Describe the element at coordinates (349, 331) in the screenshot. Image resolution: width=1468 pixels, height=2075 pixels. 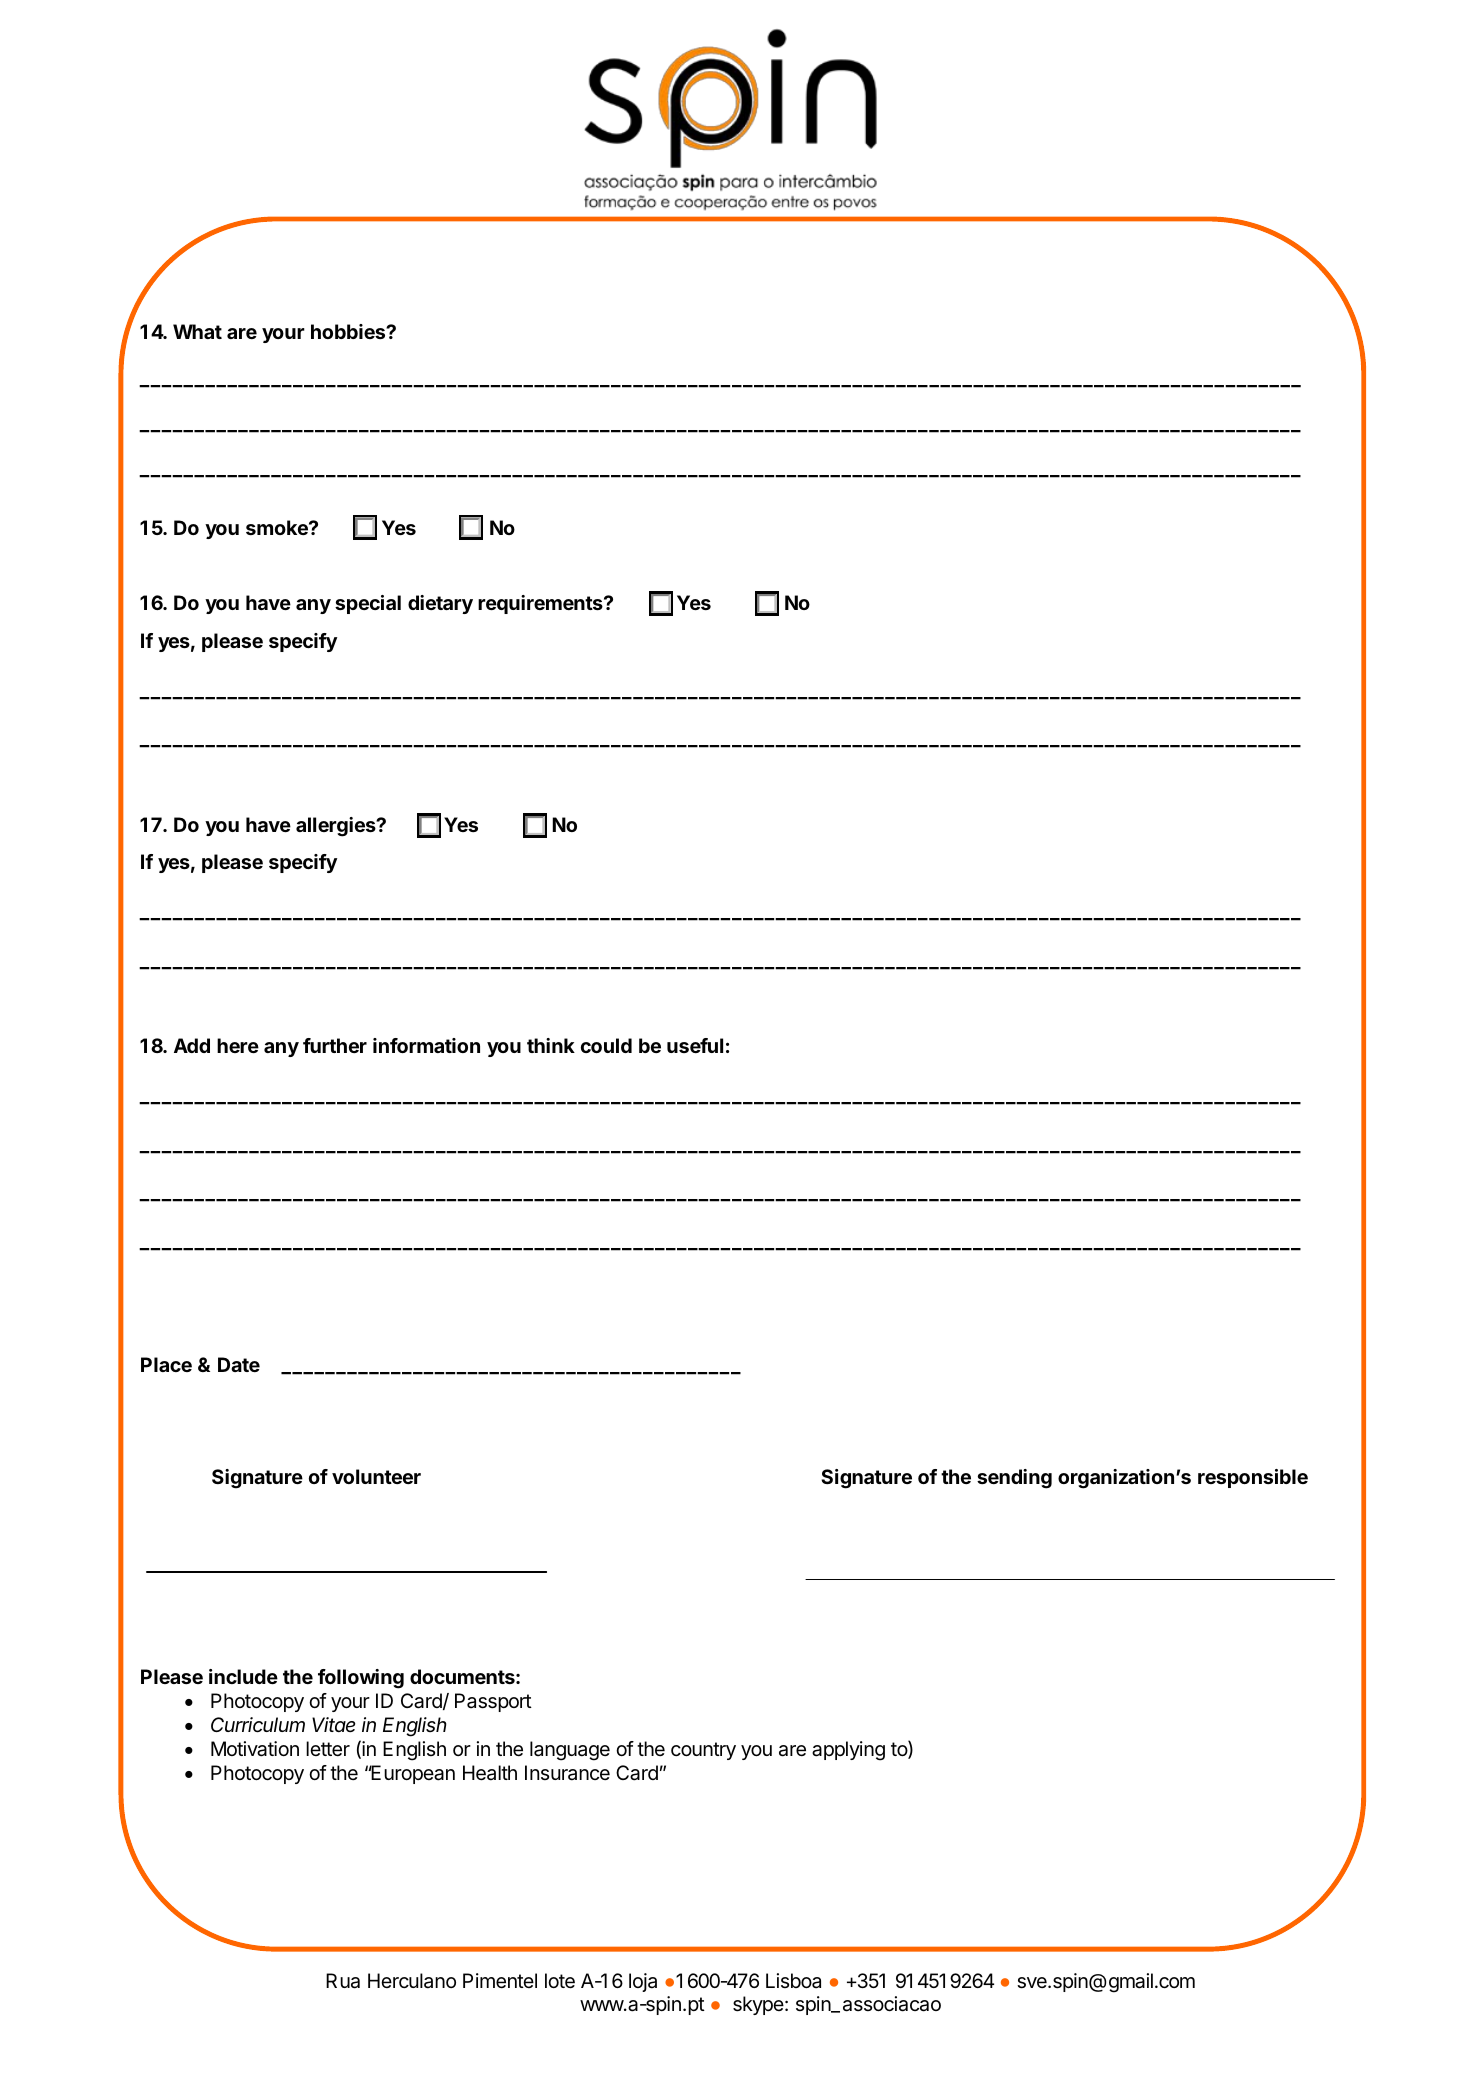
I see `hobbies` at that location.
